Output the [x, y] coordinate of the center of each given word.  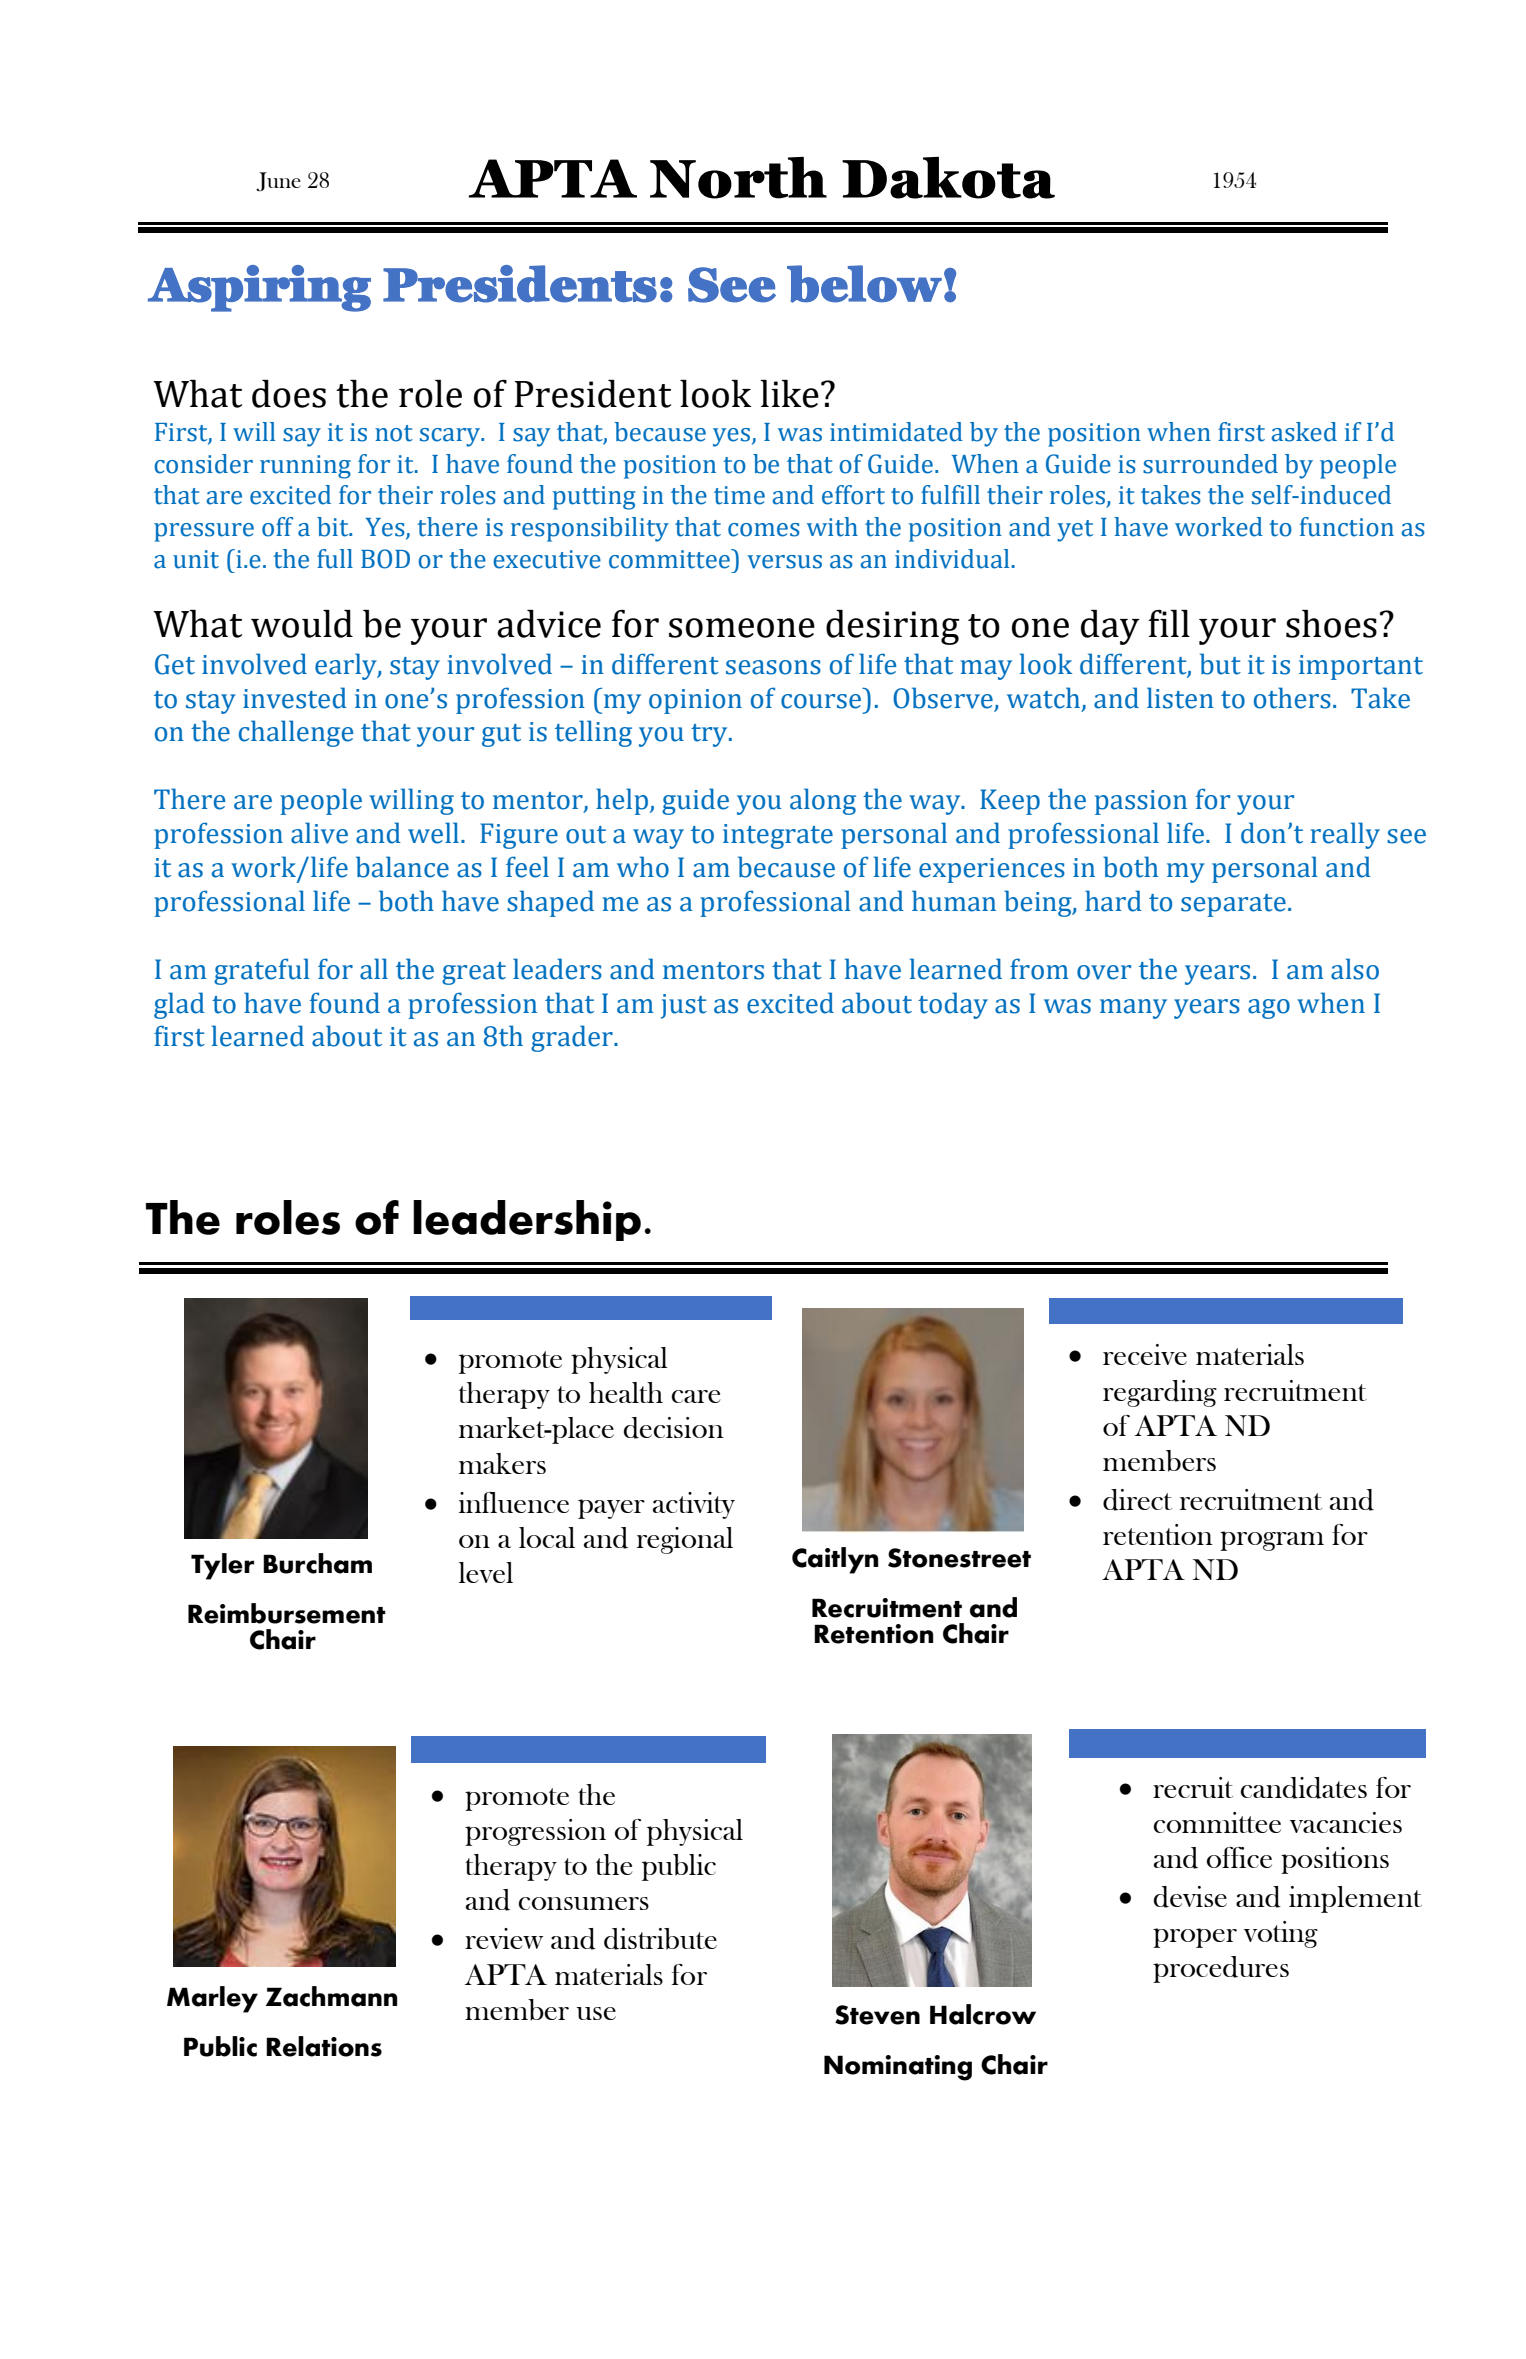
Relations [324, 2046]
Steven [877, 2015]
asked [1304, 432]
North [738, 178]
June [278, 182]
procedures [1221, 1969]
